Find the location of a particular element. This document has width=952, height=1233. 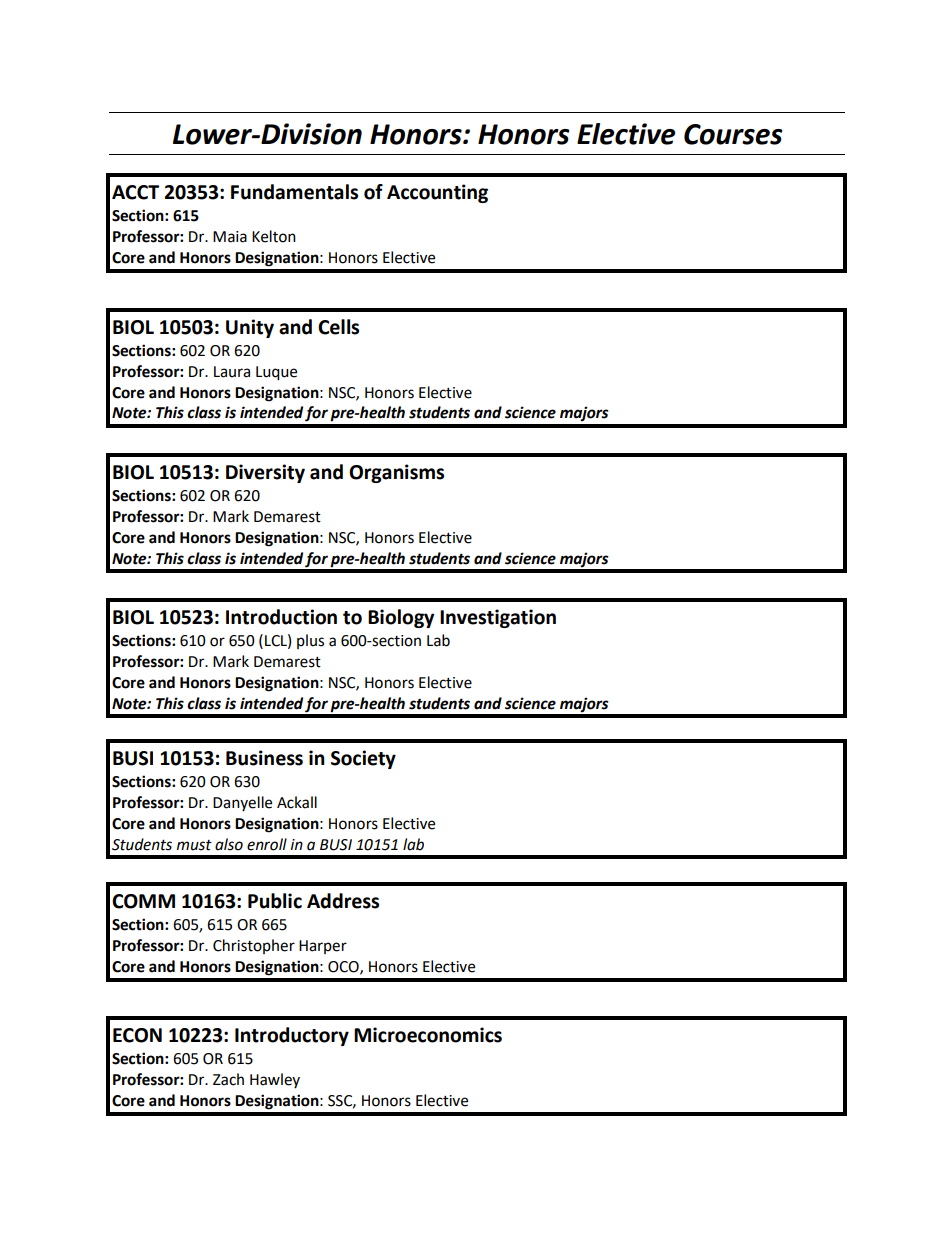

Harper is located at coordinates (323, 947).
